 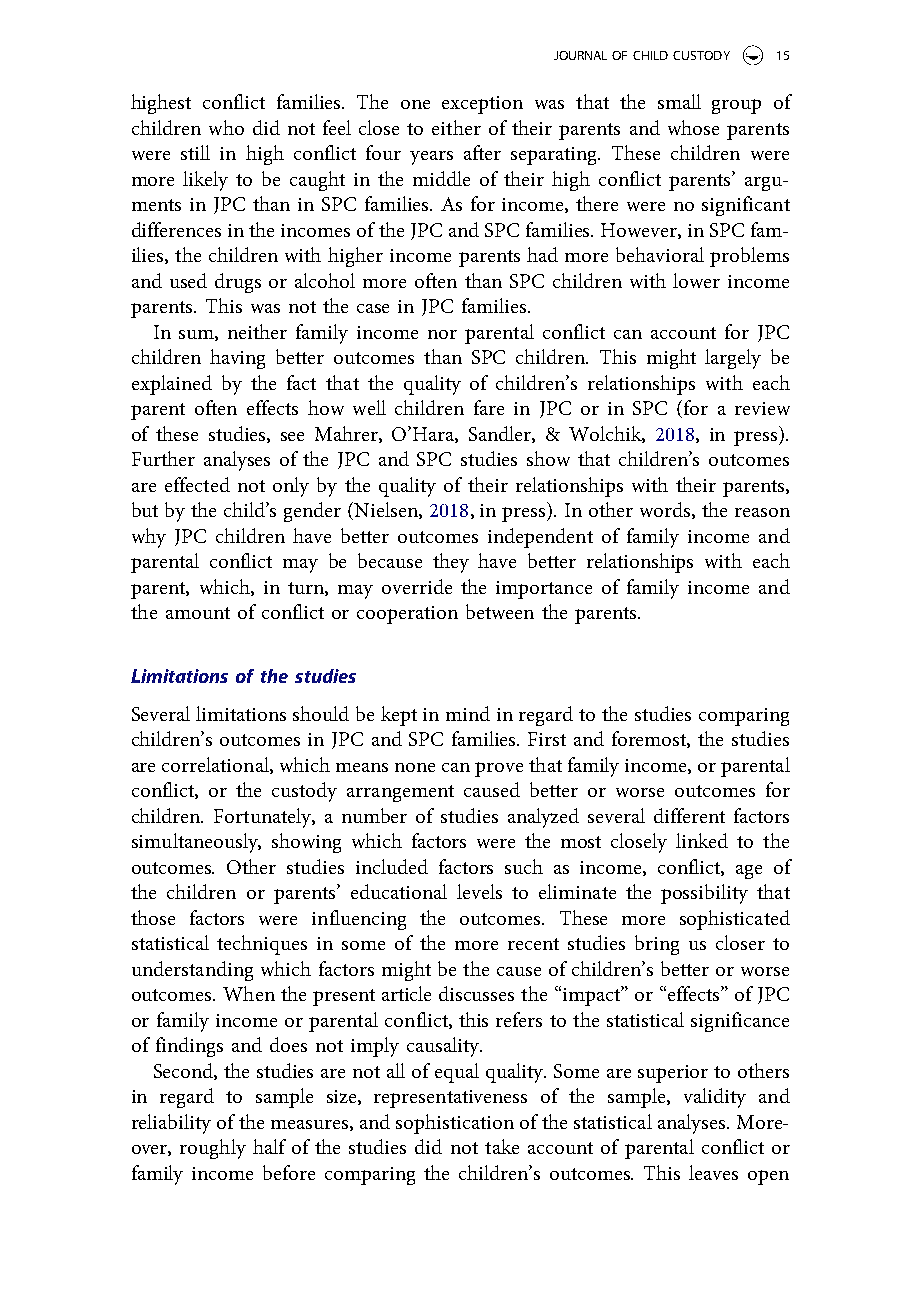 I want to click on small, so click(x=679, y=101).
